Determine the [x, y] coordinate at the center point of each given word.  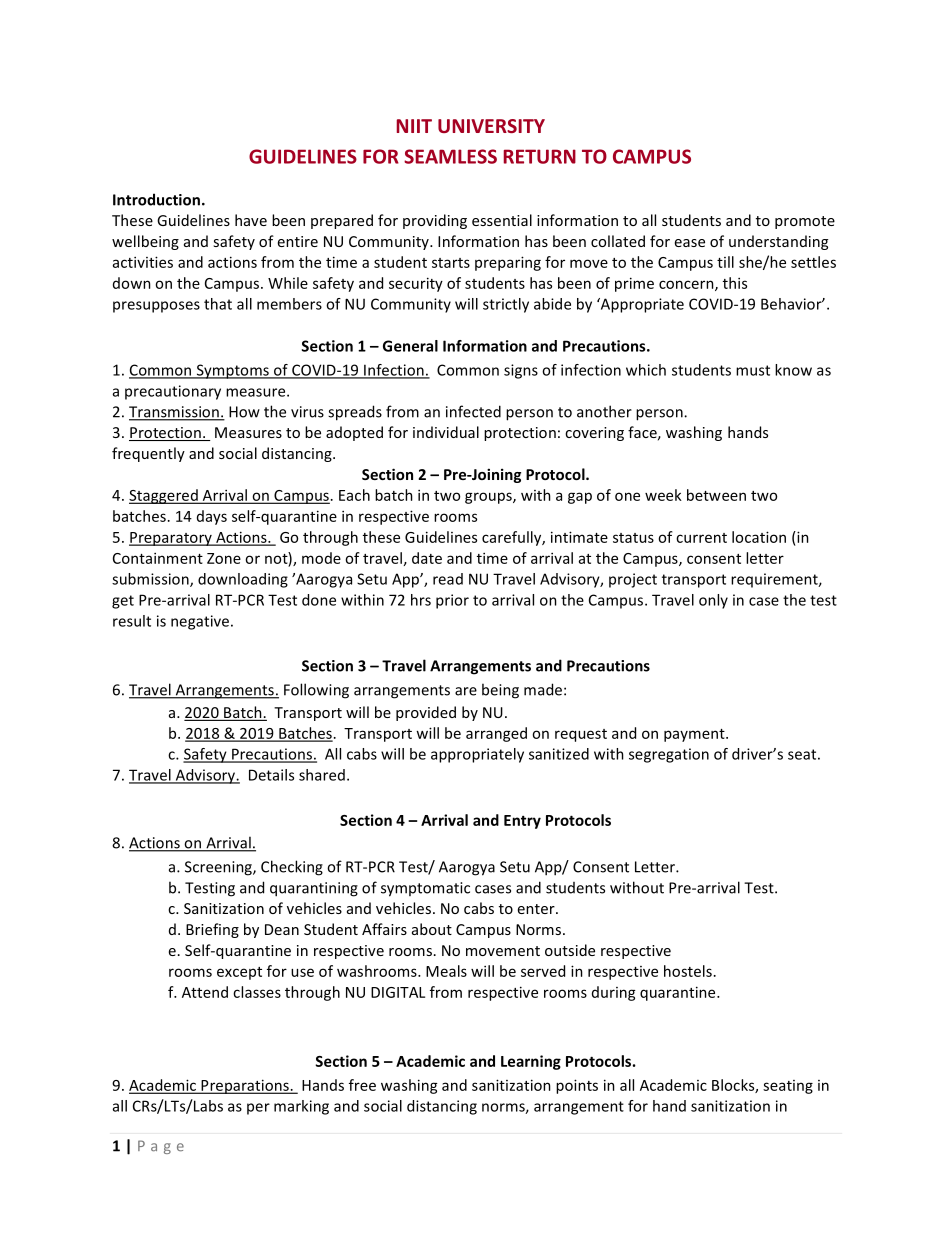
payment [695, 735]
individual [446, 432]
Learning [531, 1062]
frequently [148, 454]
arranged [496, 734]
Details [271, 775]
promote [805, 222]
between [716, 495]
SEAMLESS [450, 156]
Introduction [156, 199]
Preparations [245, 1086]
